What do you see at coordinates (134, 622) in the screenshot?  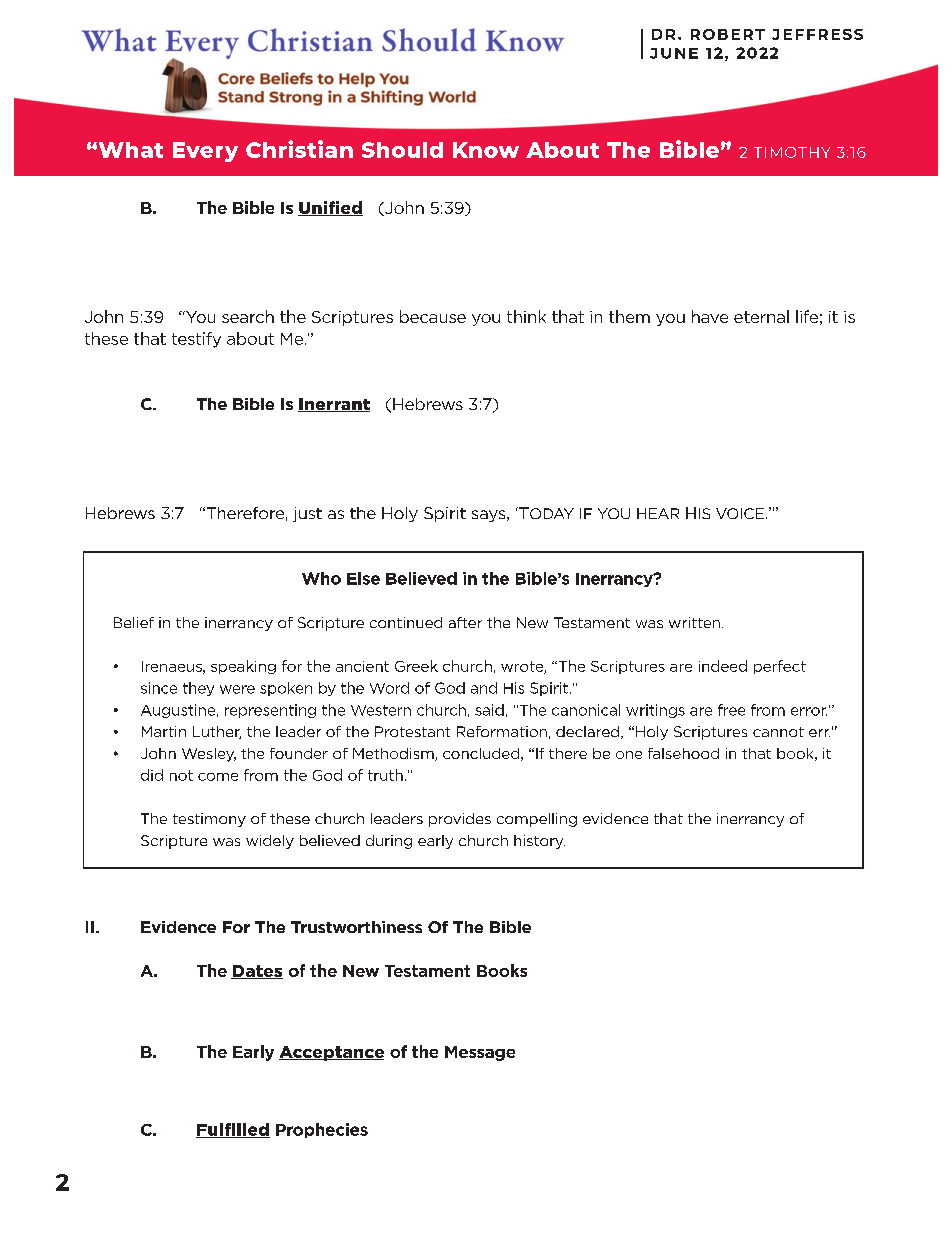 I see `Belief` at bounding box center [134, 622].
